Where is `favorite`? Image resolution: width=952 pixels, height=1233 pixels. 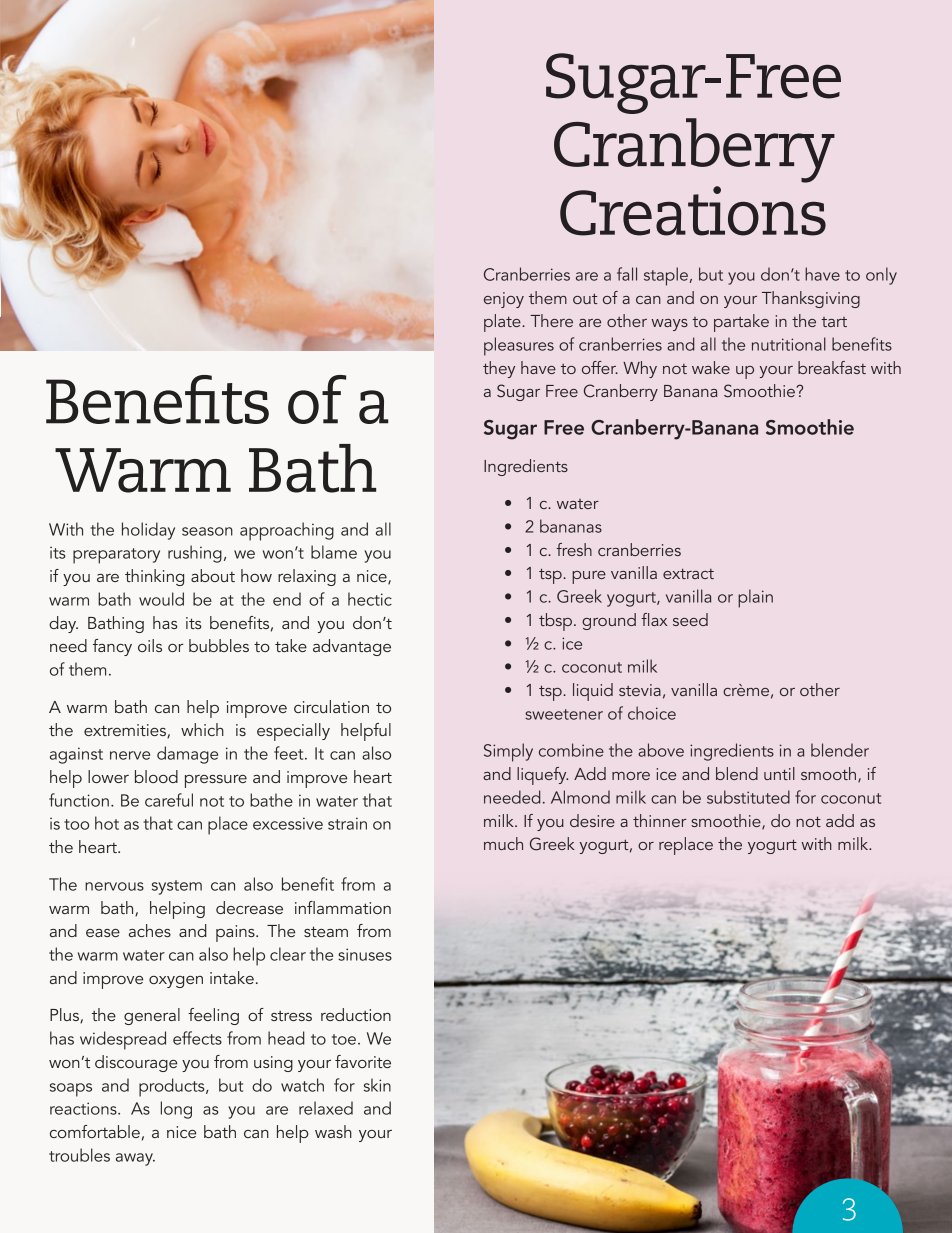 favorite is located at coordinates (363, 1061).
